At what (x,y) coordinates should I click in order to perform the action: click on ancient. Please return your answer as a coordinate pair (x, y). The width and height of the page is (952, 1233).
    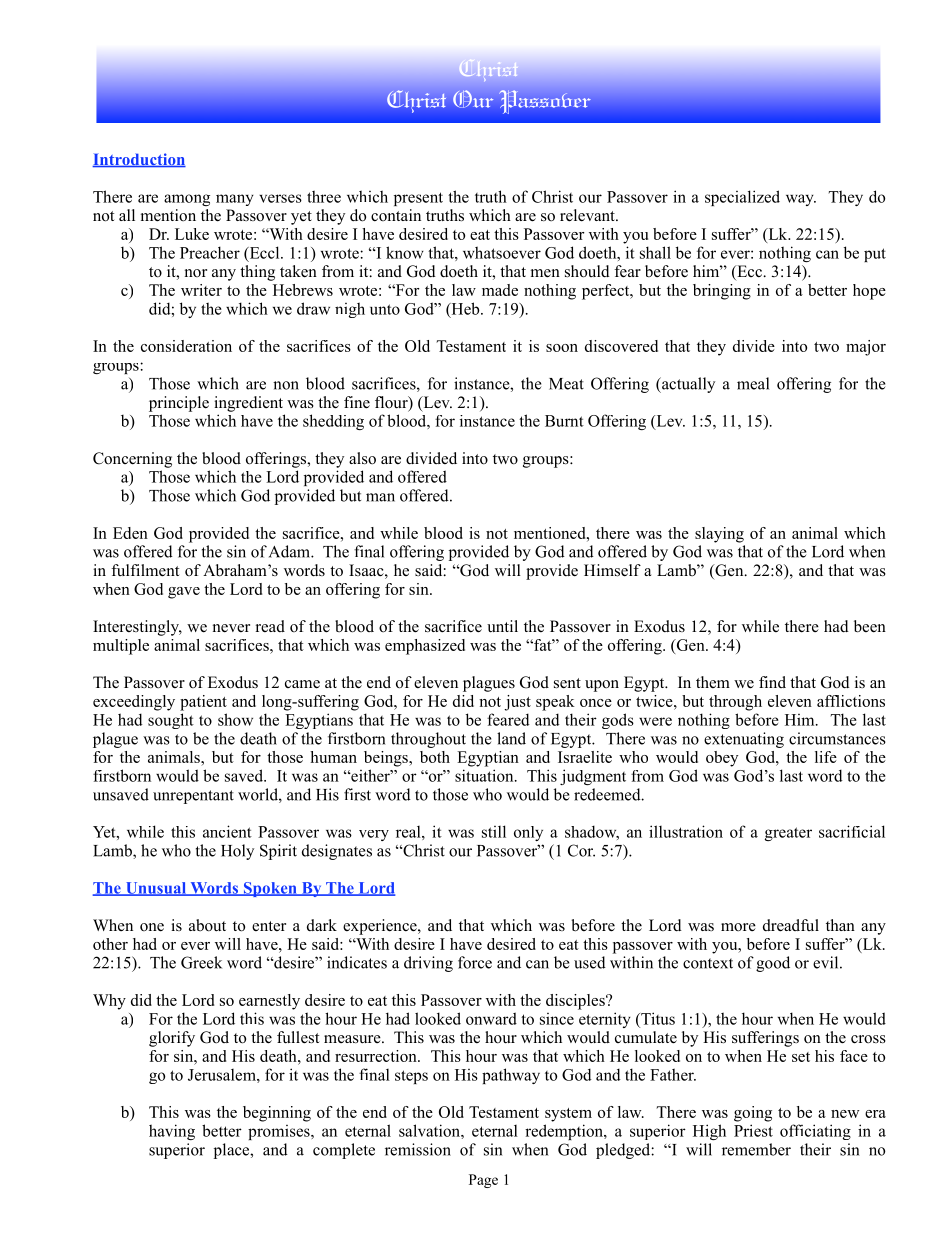
    Looking at the image, I should click on (227, 831).
